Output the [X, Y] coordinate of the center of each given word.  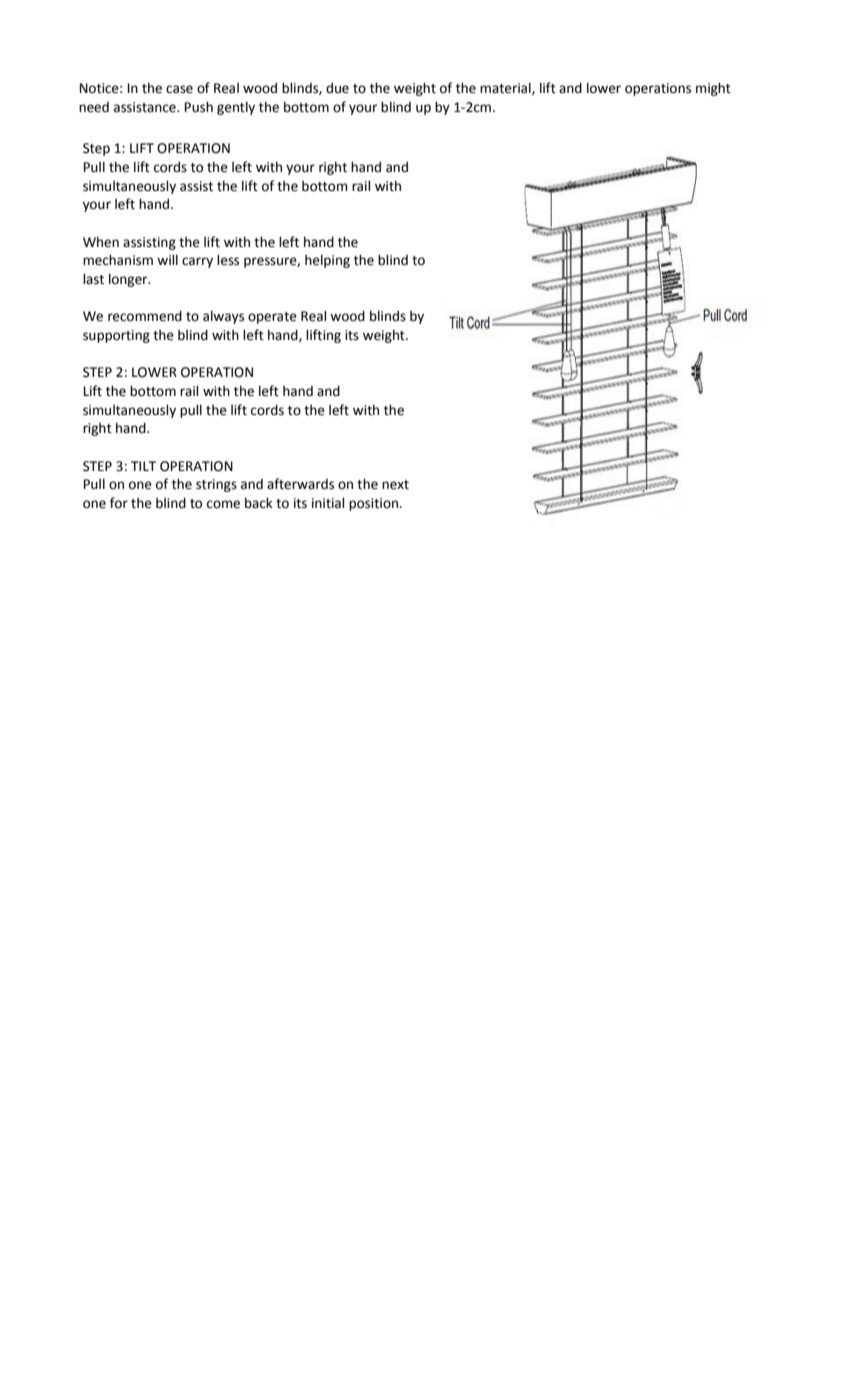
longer [129, 280]
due [337, 88]
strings [216, 485]
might [713, 89]
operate [272, 318]
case [179, 89]
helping [327, 261]
